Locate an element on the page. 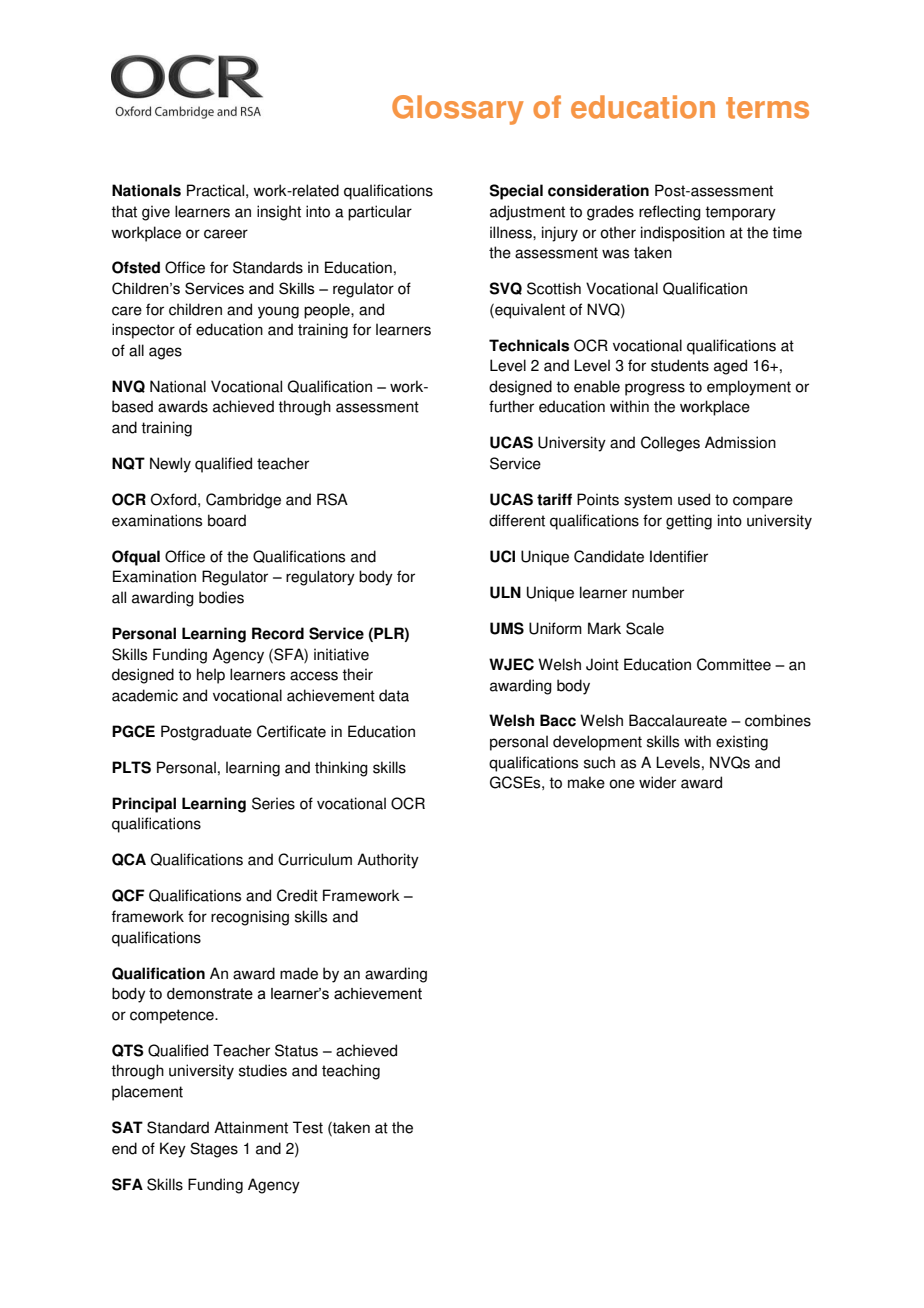 This document has width=924, height=1308. Attainment is located at coordinates (251, 1127).
